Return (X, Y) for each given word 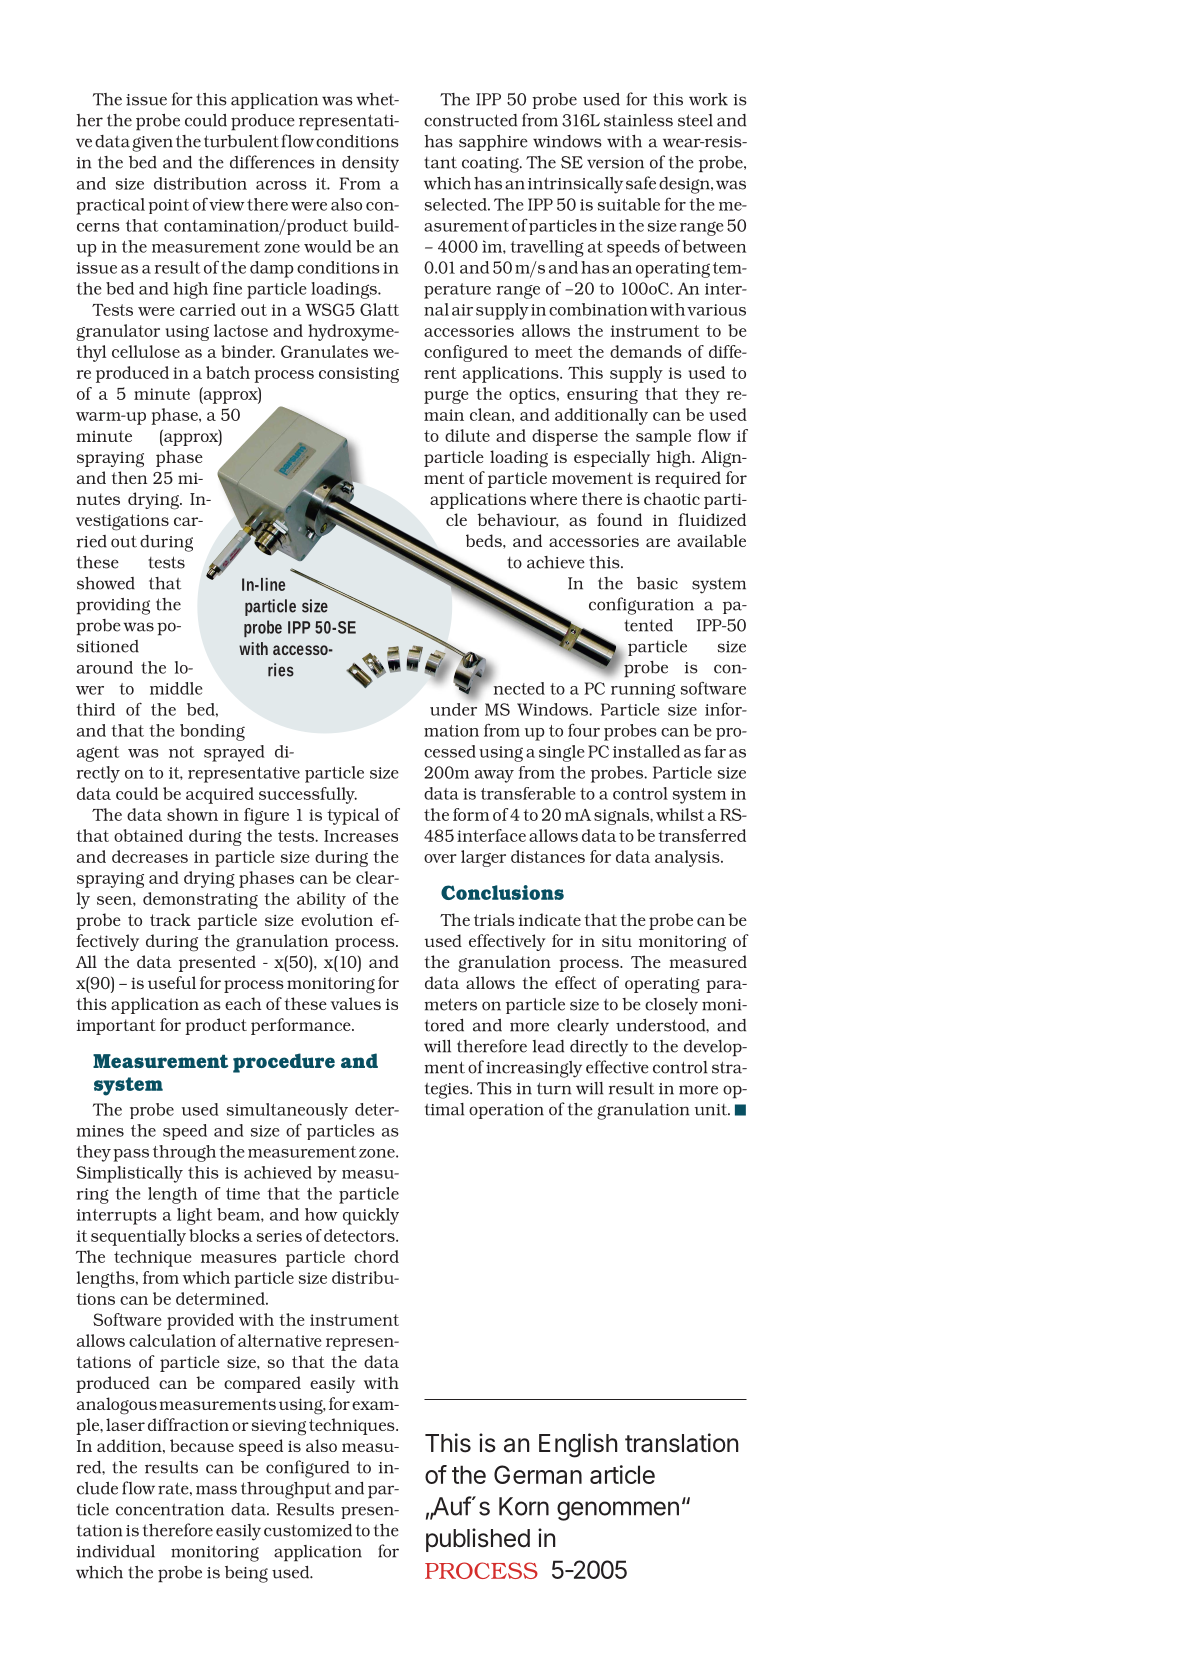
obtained (148, 835)
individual (116, 1551)
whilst (680, 814)
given (152, 144)
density (370, 164)
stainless (638, 120)
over (440, 858)
